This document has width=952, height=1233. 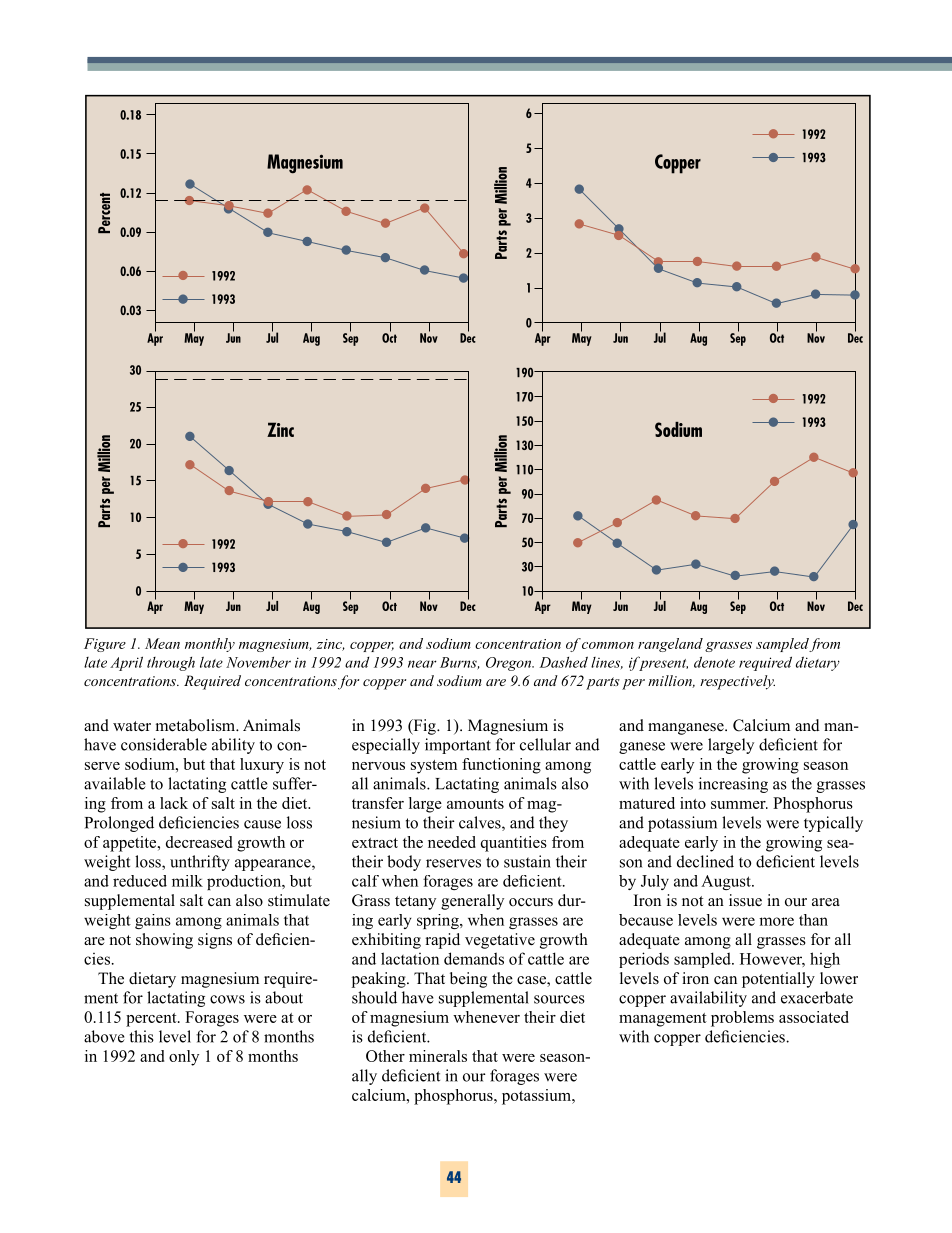 What do you see at coordinates (742, 1019) in the document?
I see `problems` at bounding box center [742, 1019].
